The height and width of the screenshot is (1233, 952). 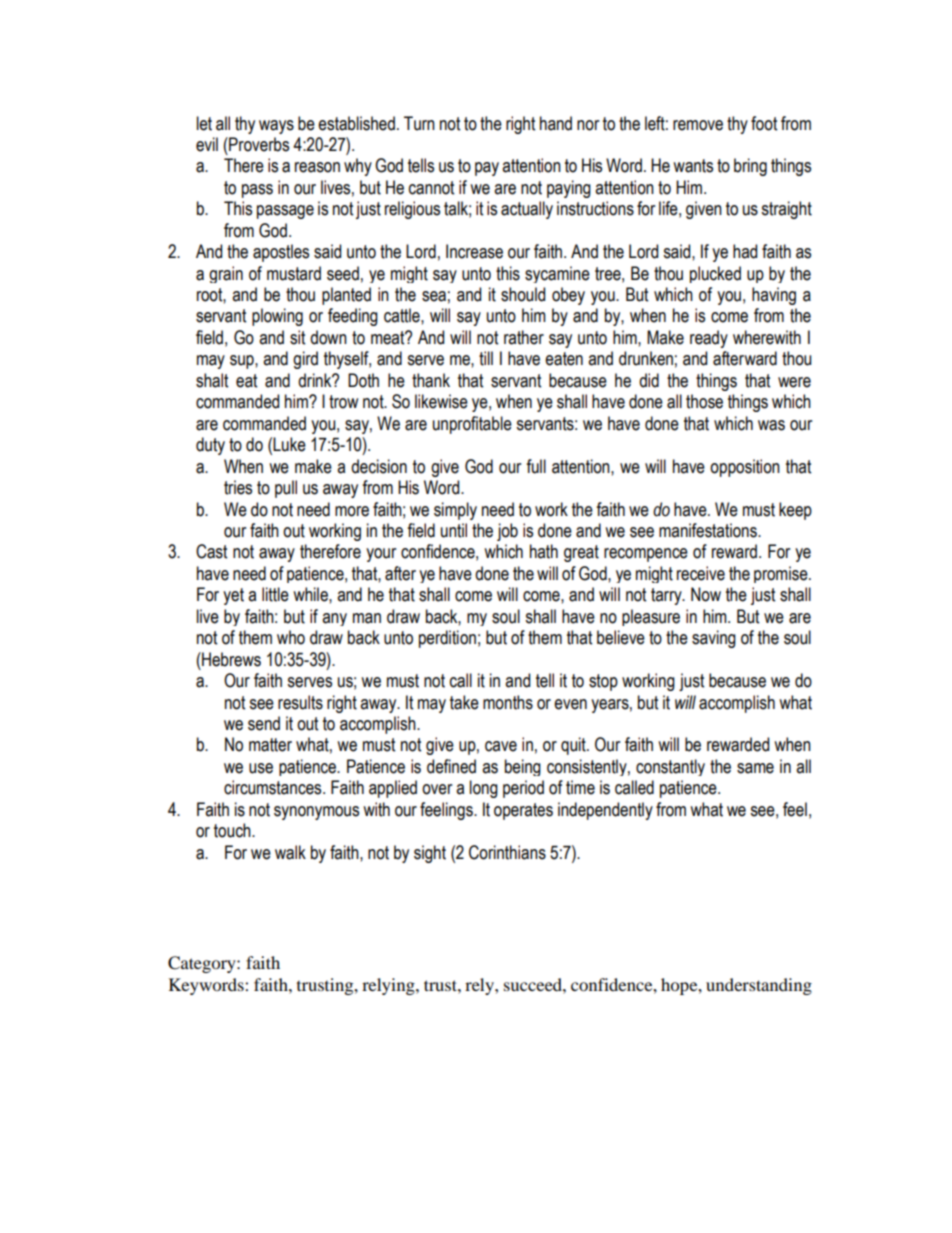 I want to click on should, so click(x=523, y=294).
